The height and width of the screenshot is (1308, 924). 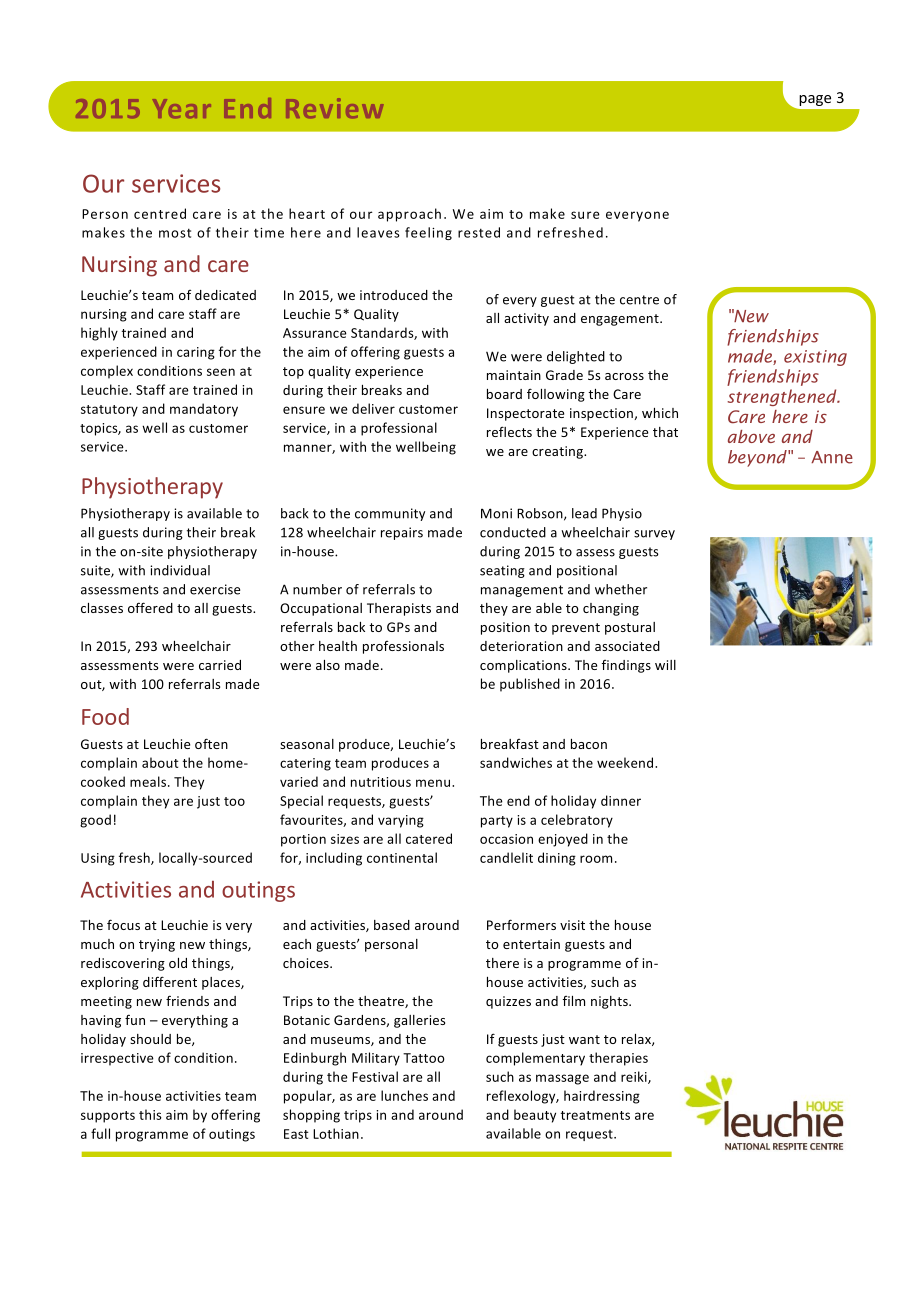 What do you see at coordinates (815, 100) in the screenshot?
I see `page` at bounding box center [815, 100].
